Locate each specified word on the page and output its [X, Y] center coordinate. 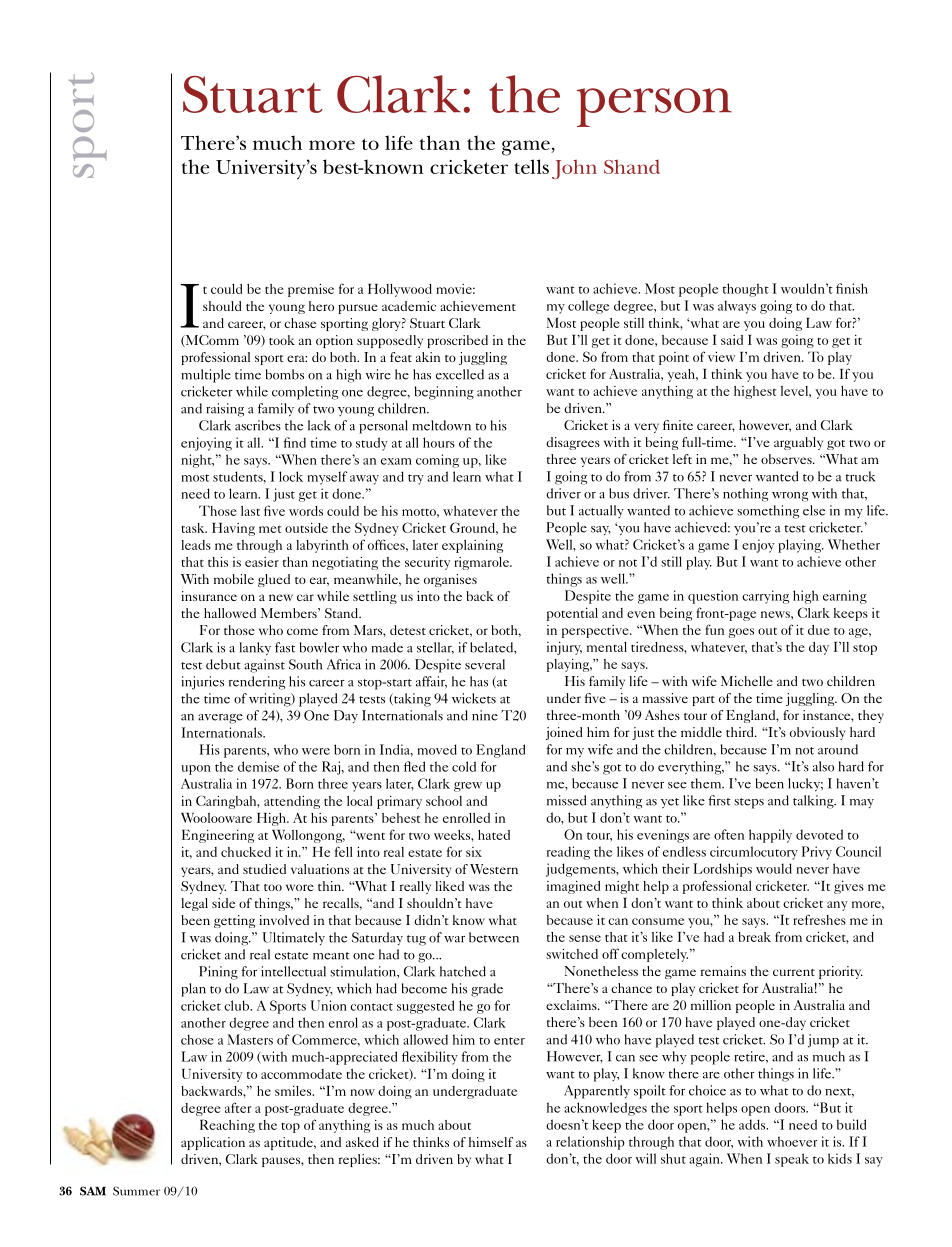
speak [792, 1160]
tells [531, 166]
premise [311, 290]
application [213, 1143]
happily [770, 836]
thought [746, 290]
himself [491, 1142]
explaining [472, 546]
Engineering [218, 836]
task [194, 528]
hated [494, 835]
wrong [790, 497]
